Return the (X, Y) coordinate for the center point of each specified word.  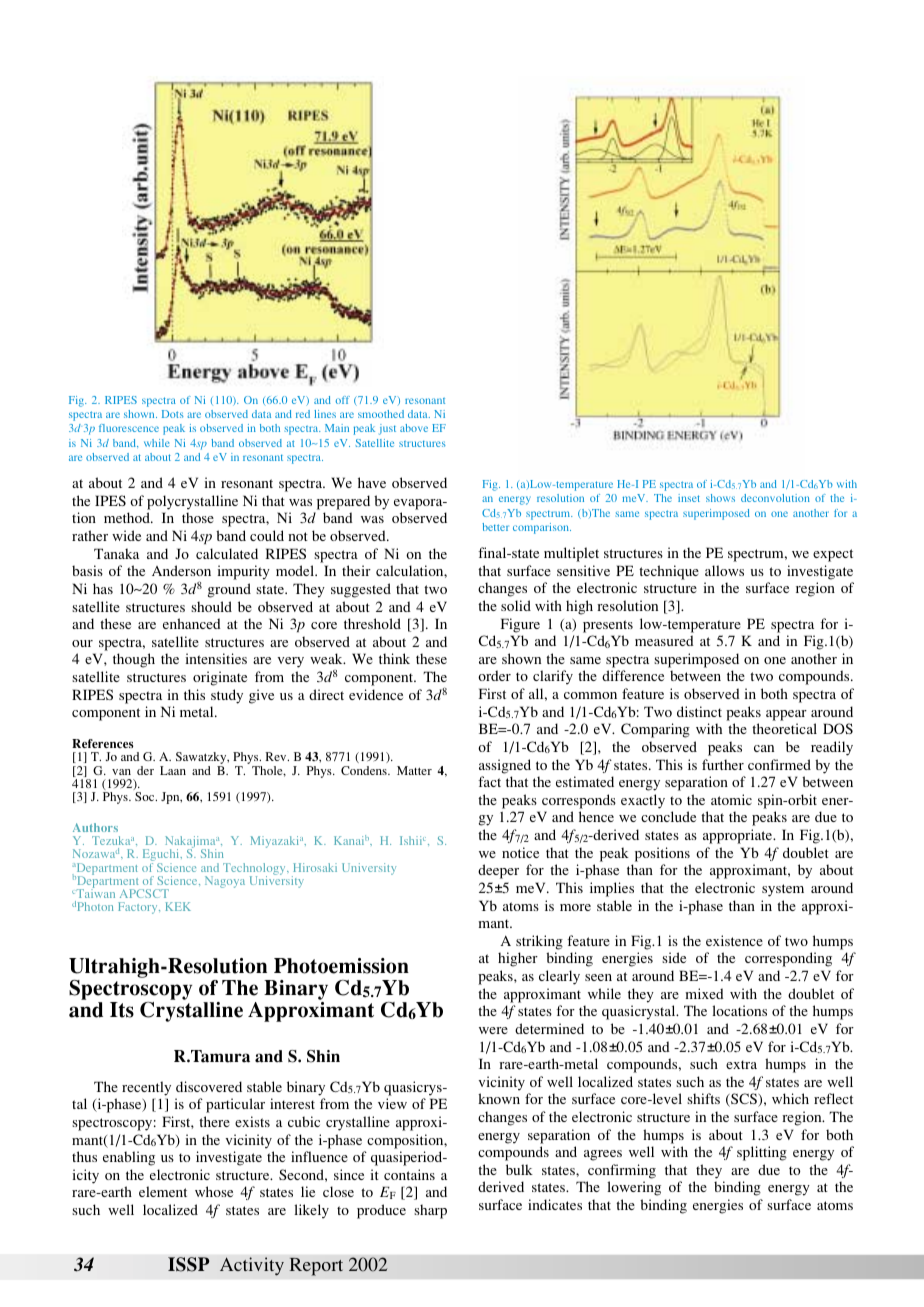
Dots (173, 414)
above (414, 428)
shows (720, 498)
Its (122, 1010)
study (227, 696)
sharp (430, 1211)
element (163, 1191)
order (494, 675)
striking (539, 942)
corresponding (788, 959)
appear (786, 715)
